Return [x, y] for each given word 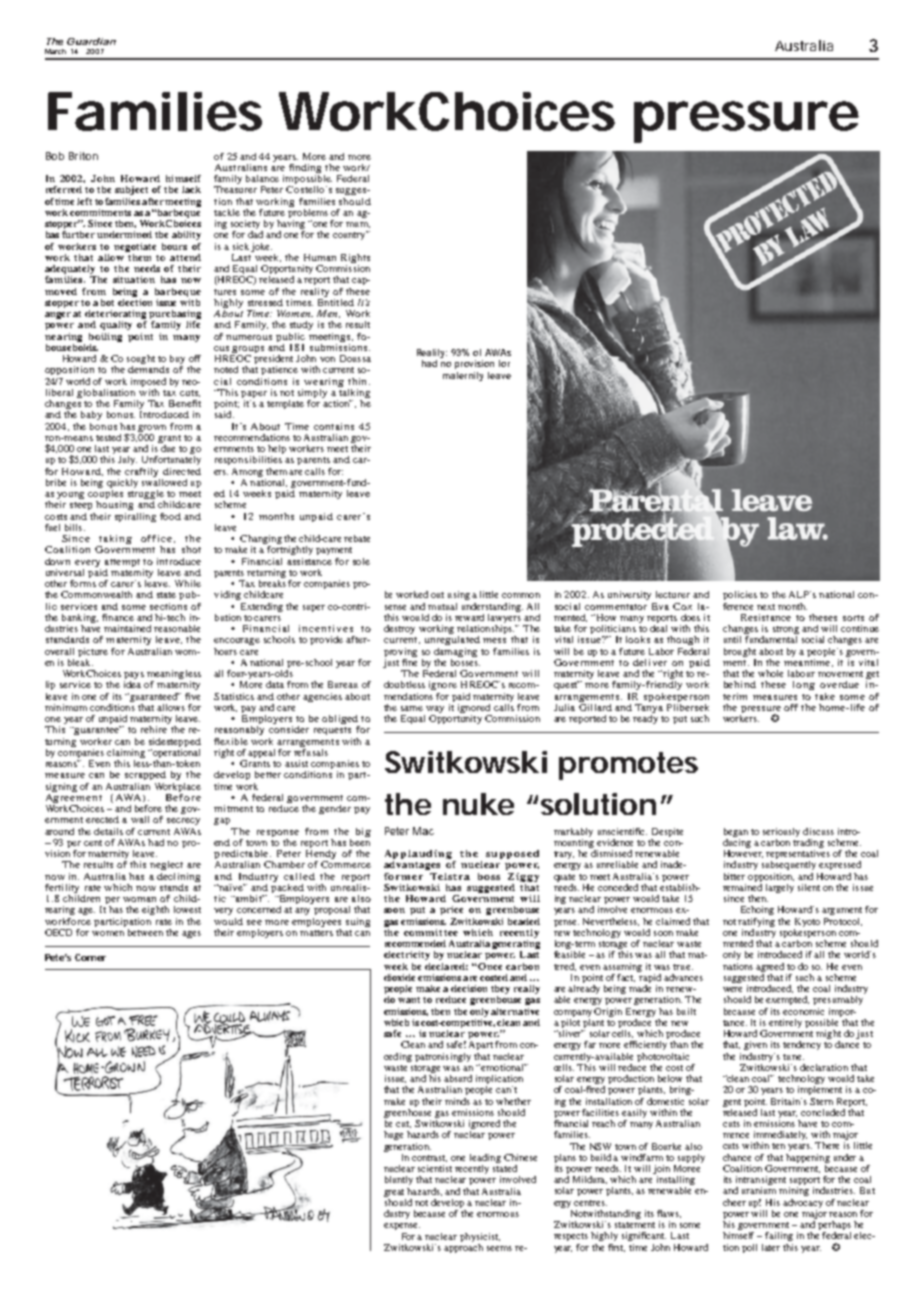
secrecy [183, 821]
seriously [781, 832]
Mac [423, 831]
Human [320, 257]
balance [262, 178]
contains [334, 426]
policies [740, 595]
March [55, 51]
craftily [141, 472]
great [394, 1193]
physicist [480, 1237]
